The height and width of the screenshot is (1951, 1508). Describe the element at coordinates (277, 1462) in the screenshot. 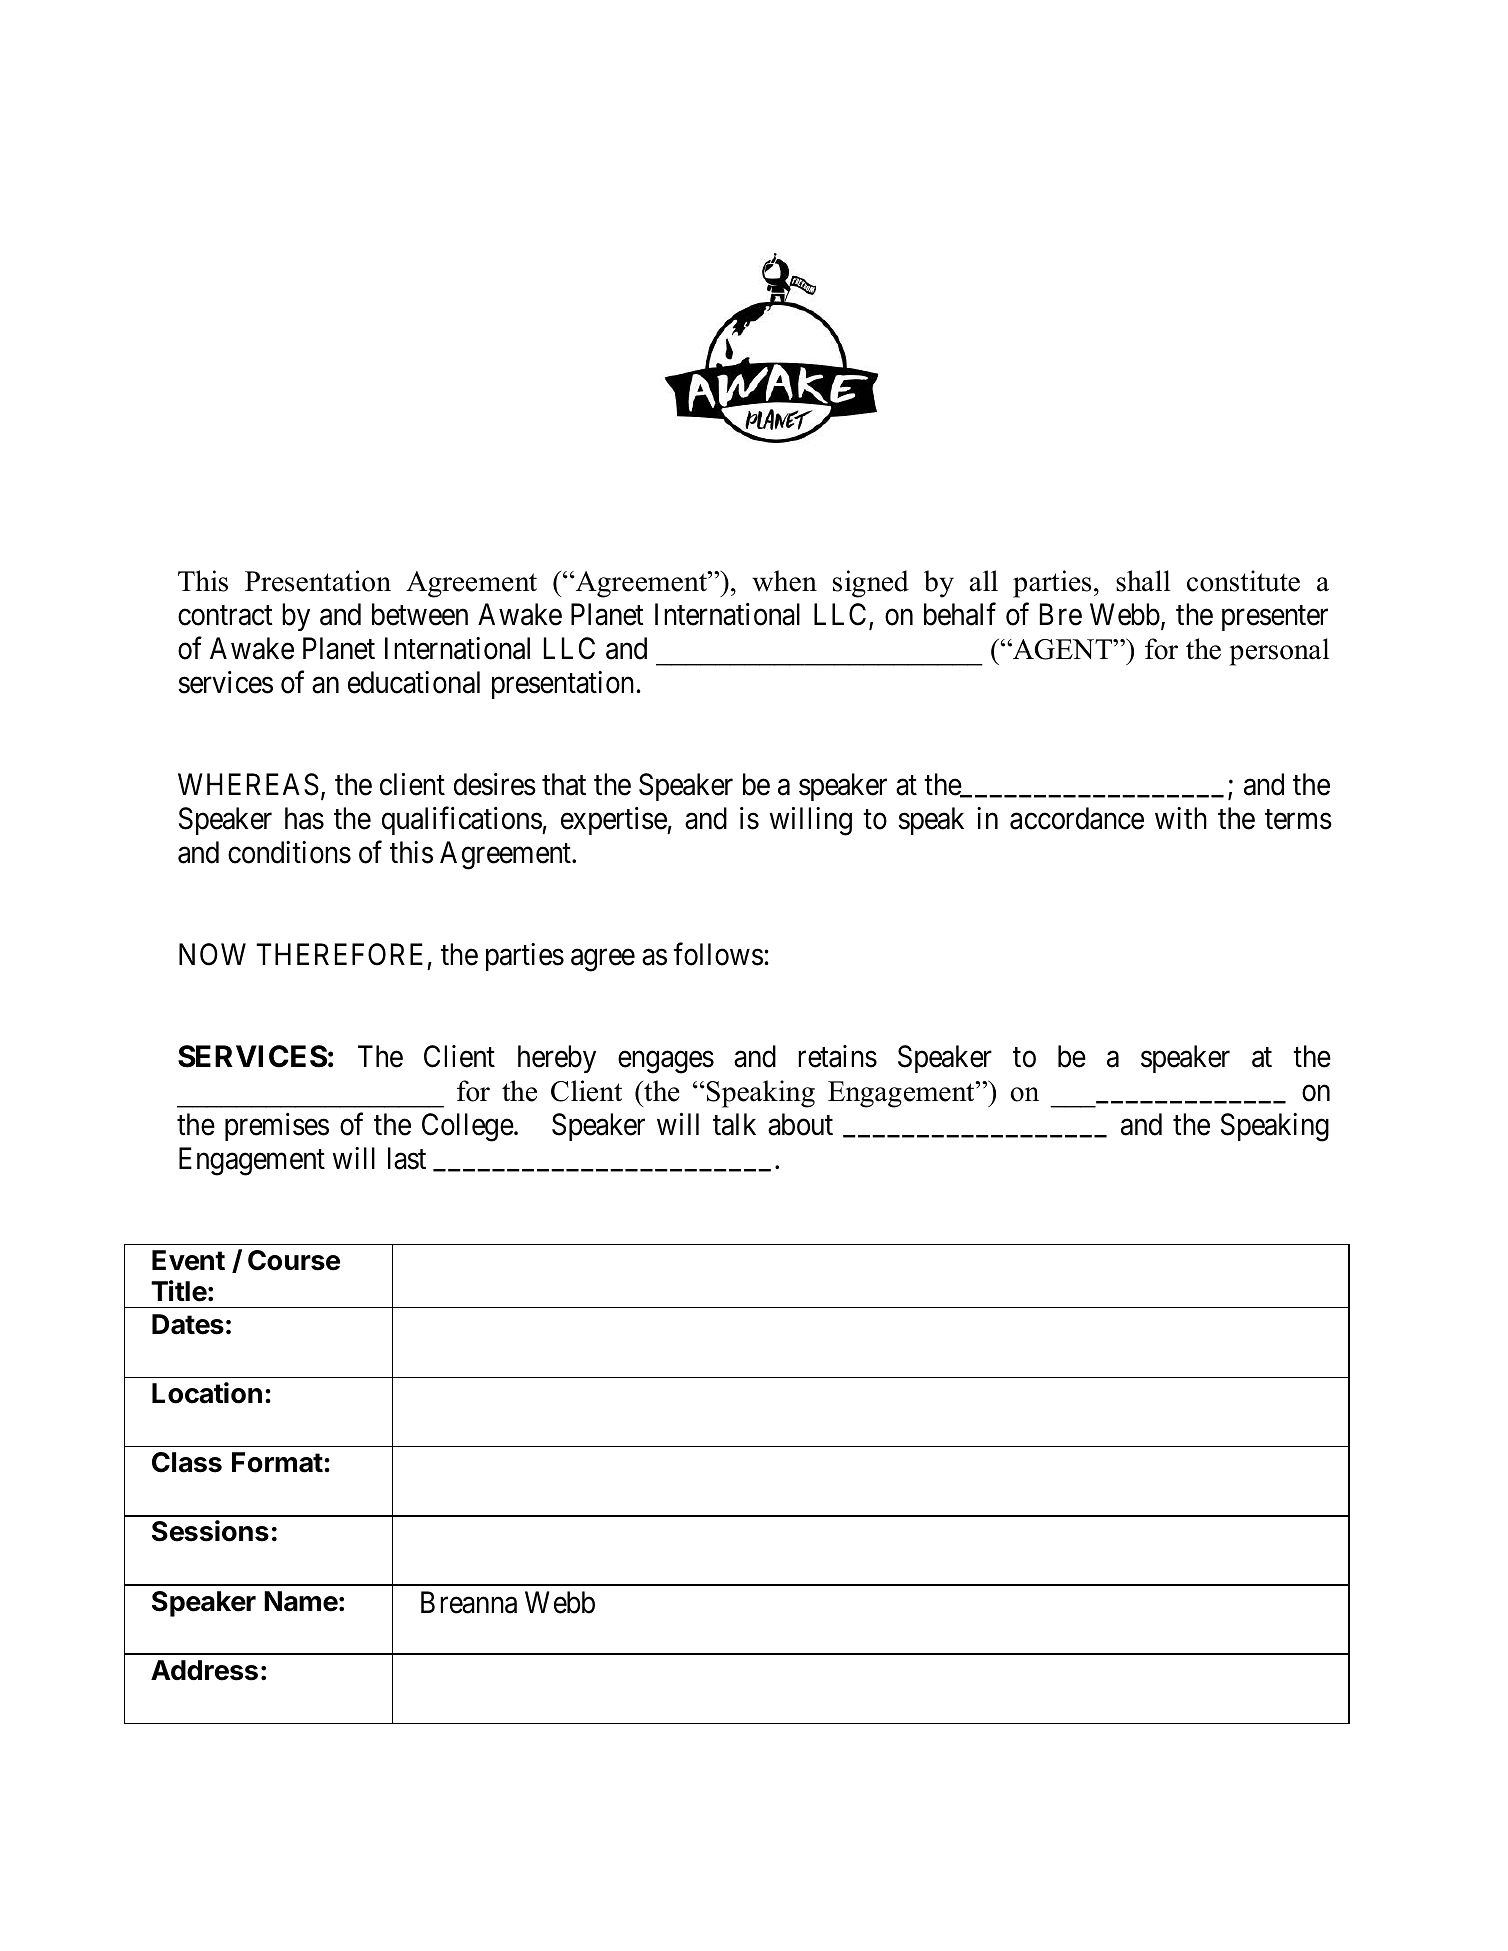

I see `Format` at that location.
